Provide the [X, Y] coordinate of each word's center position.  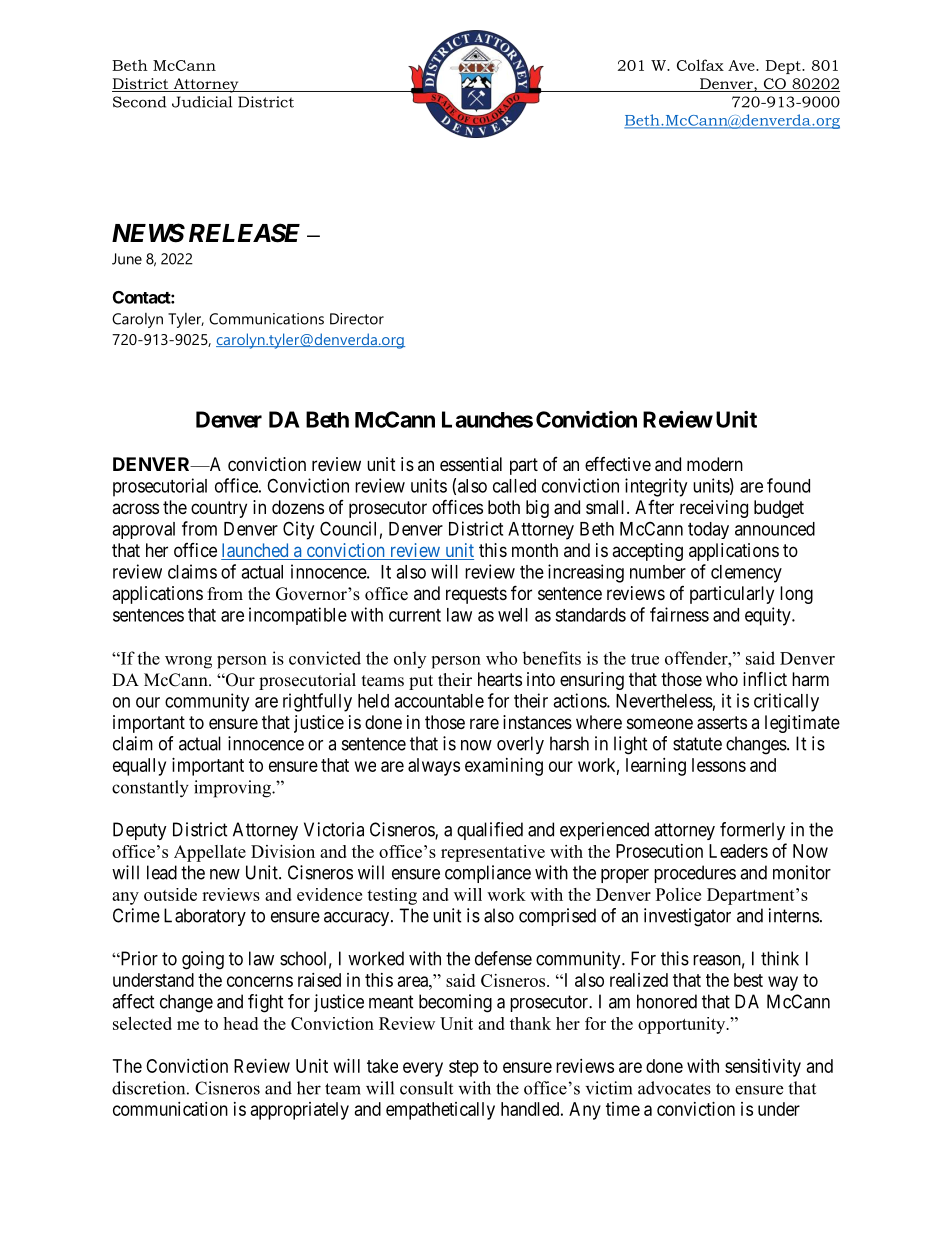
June [127, 259]
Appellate [210, 853]
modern [715, 464]
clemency [746, 574]
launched [256, 551]
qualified [490, 831]
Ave [742, 65]
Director [357, 319]
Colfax [700, 65]
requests [476, 595]
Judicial [202, 102]
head [240, 1023]
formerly [752, 831]
